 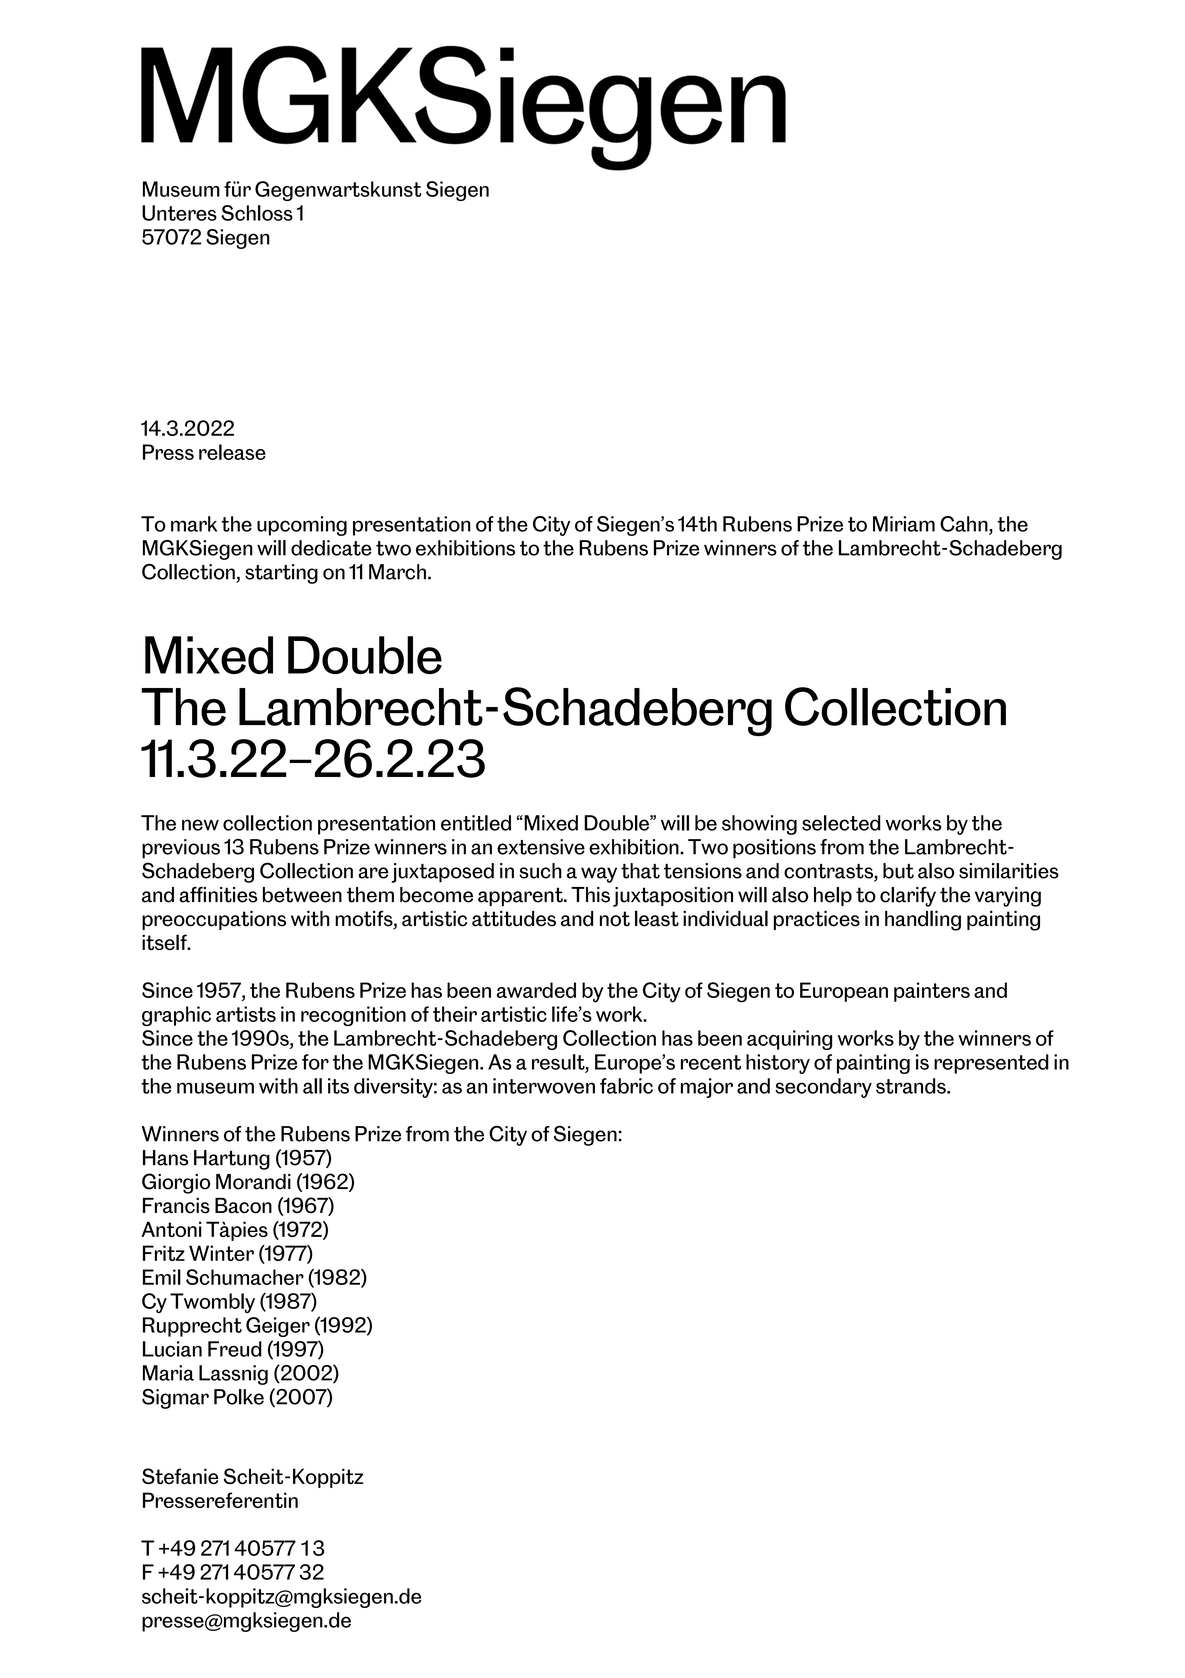 What do you see at coordinates (180, 1476) in the screenshot?
I see `Stefanie` at bounding box center [180, 1476].
